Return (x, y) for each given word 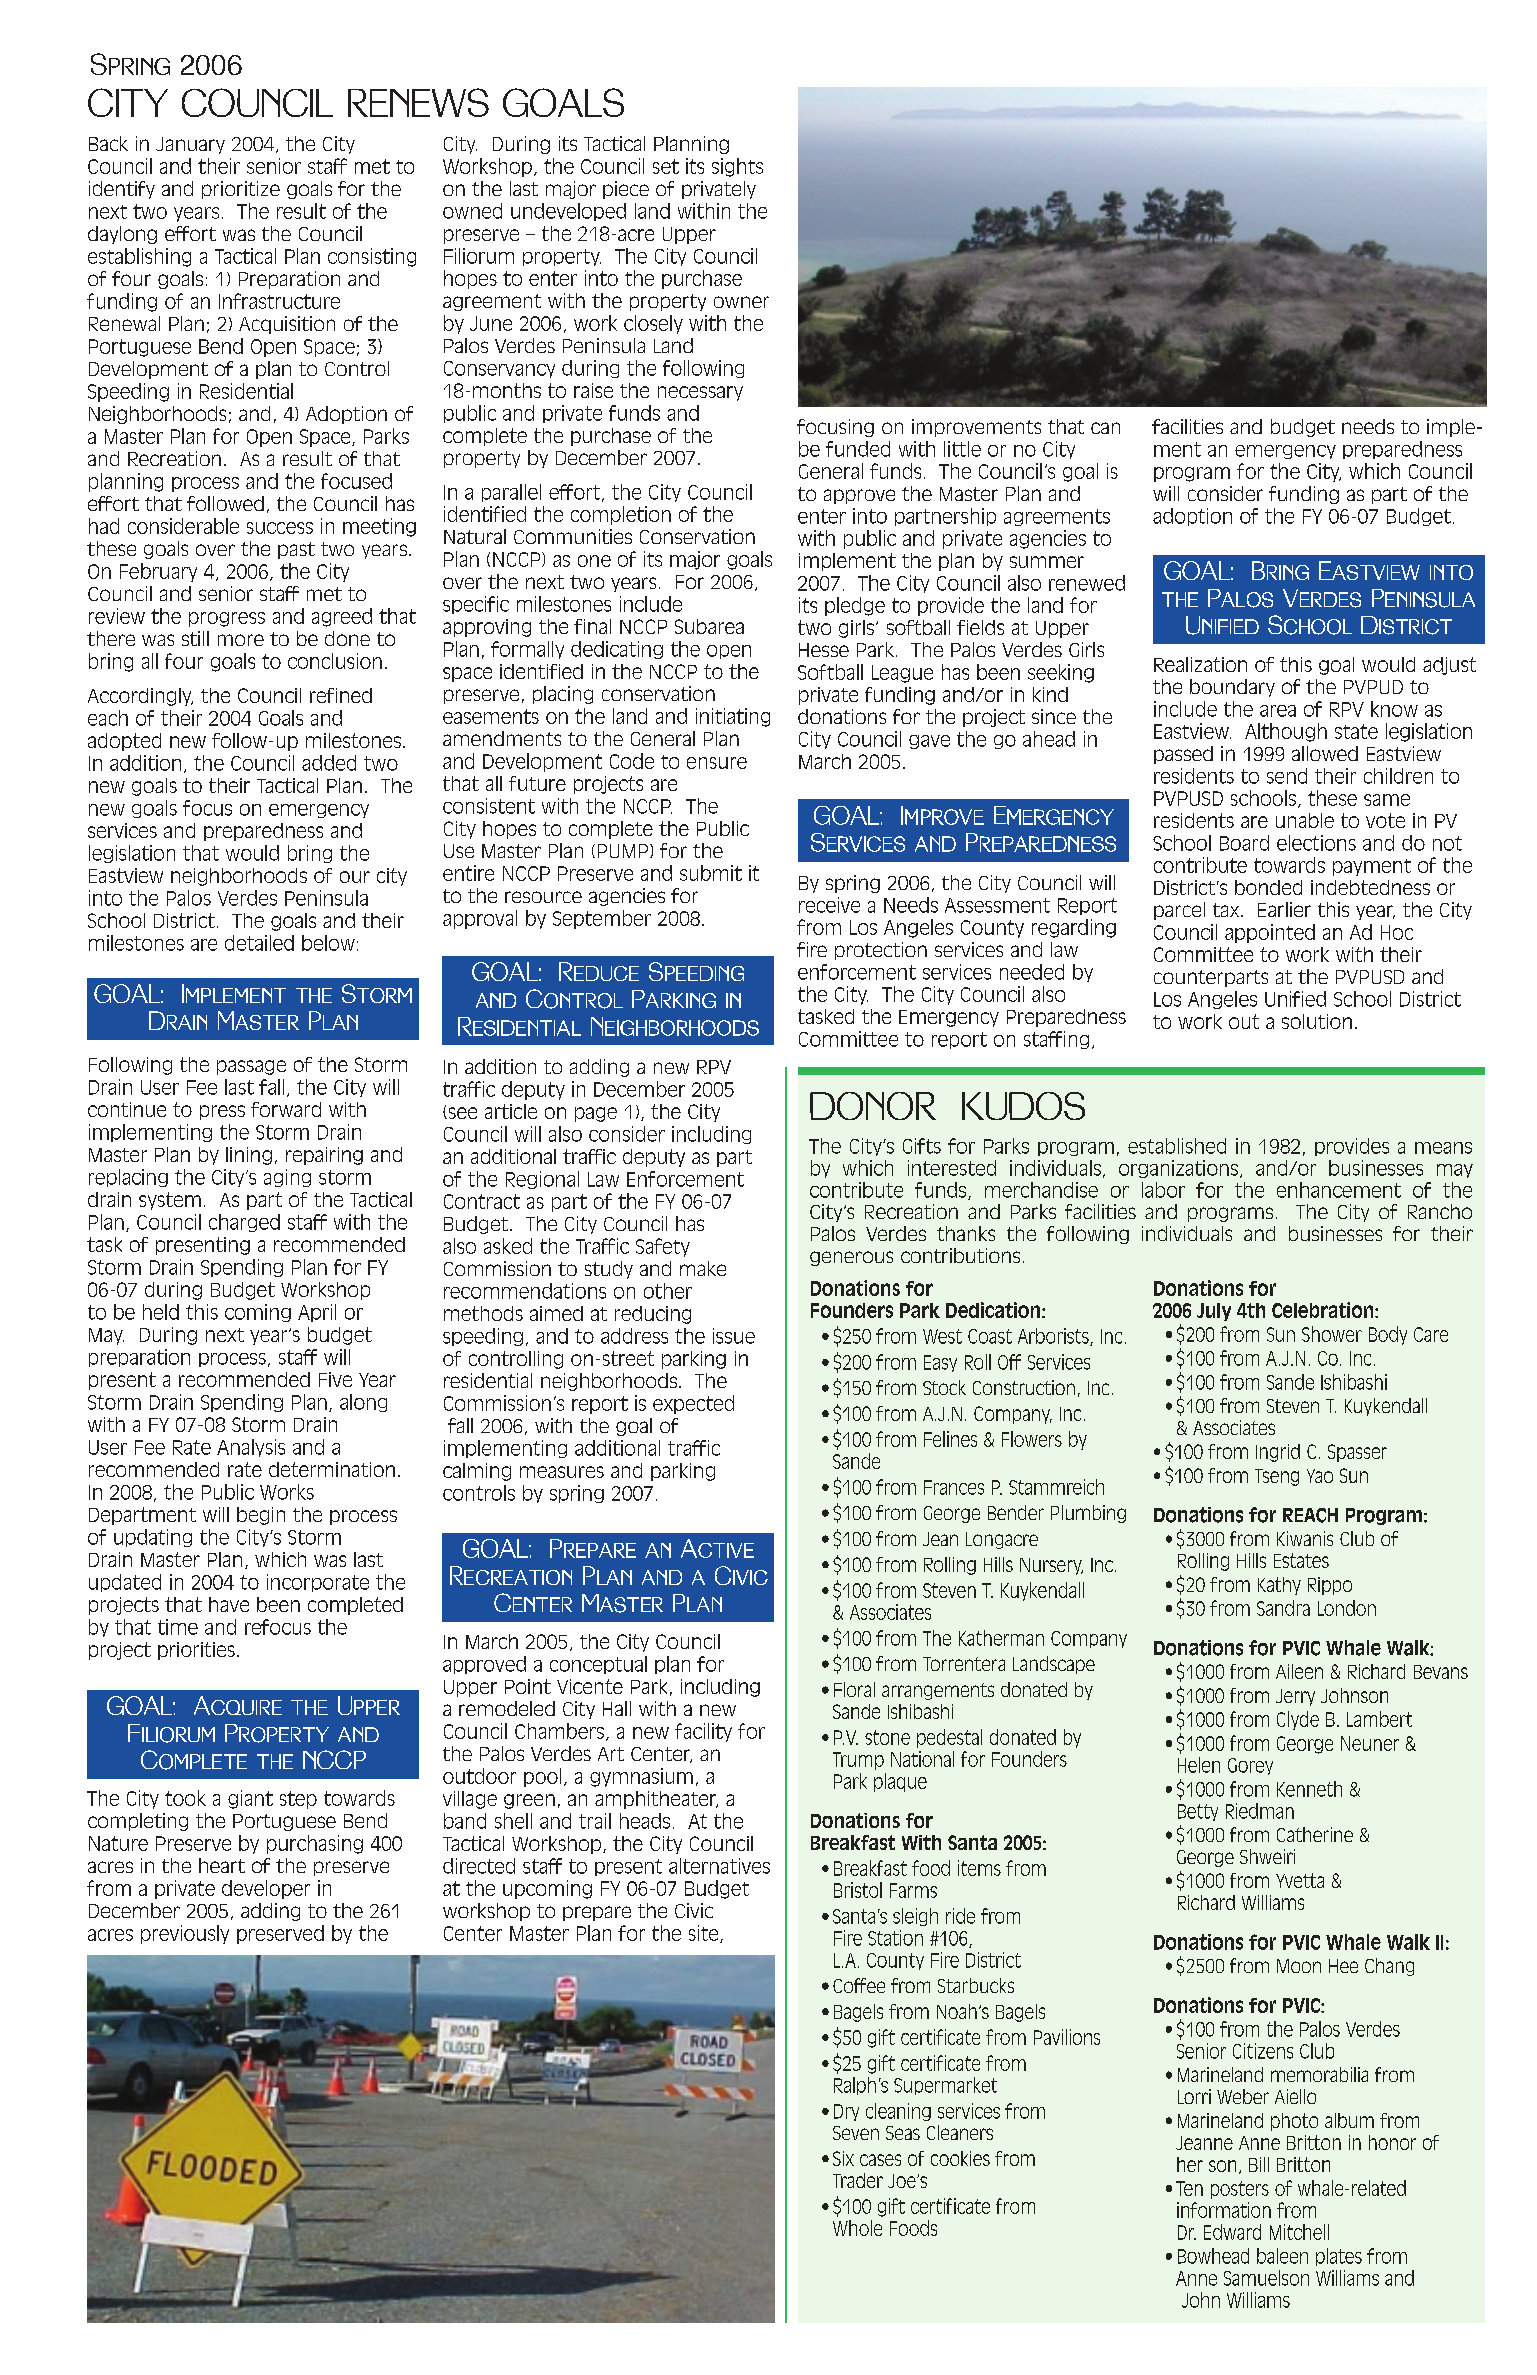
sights (737, 167)
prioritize (241, 190)
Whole (857, 2228)
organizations (1178, 1169)
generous (851, 1258)
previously (185, 1934)
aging (287, 1178)
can (1105, 428)
